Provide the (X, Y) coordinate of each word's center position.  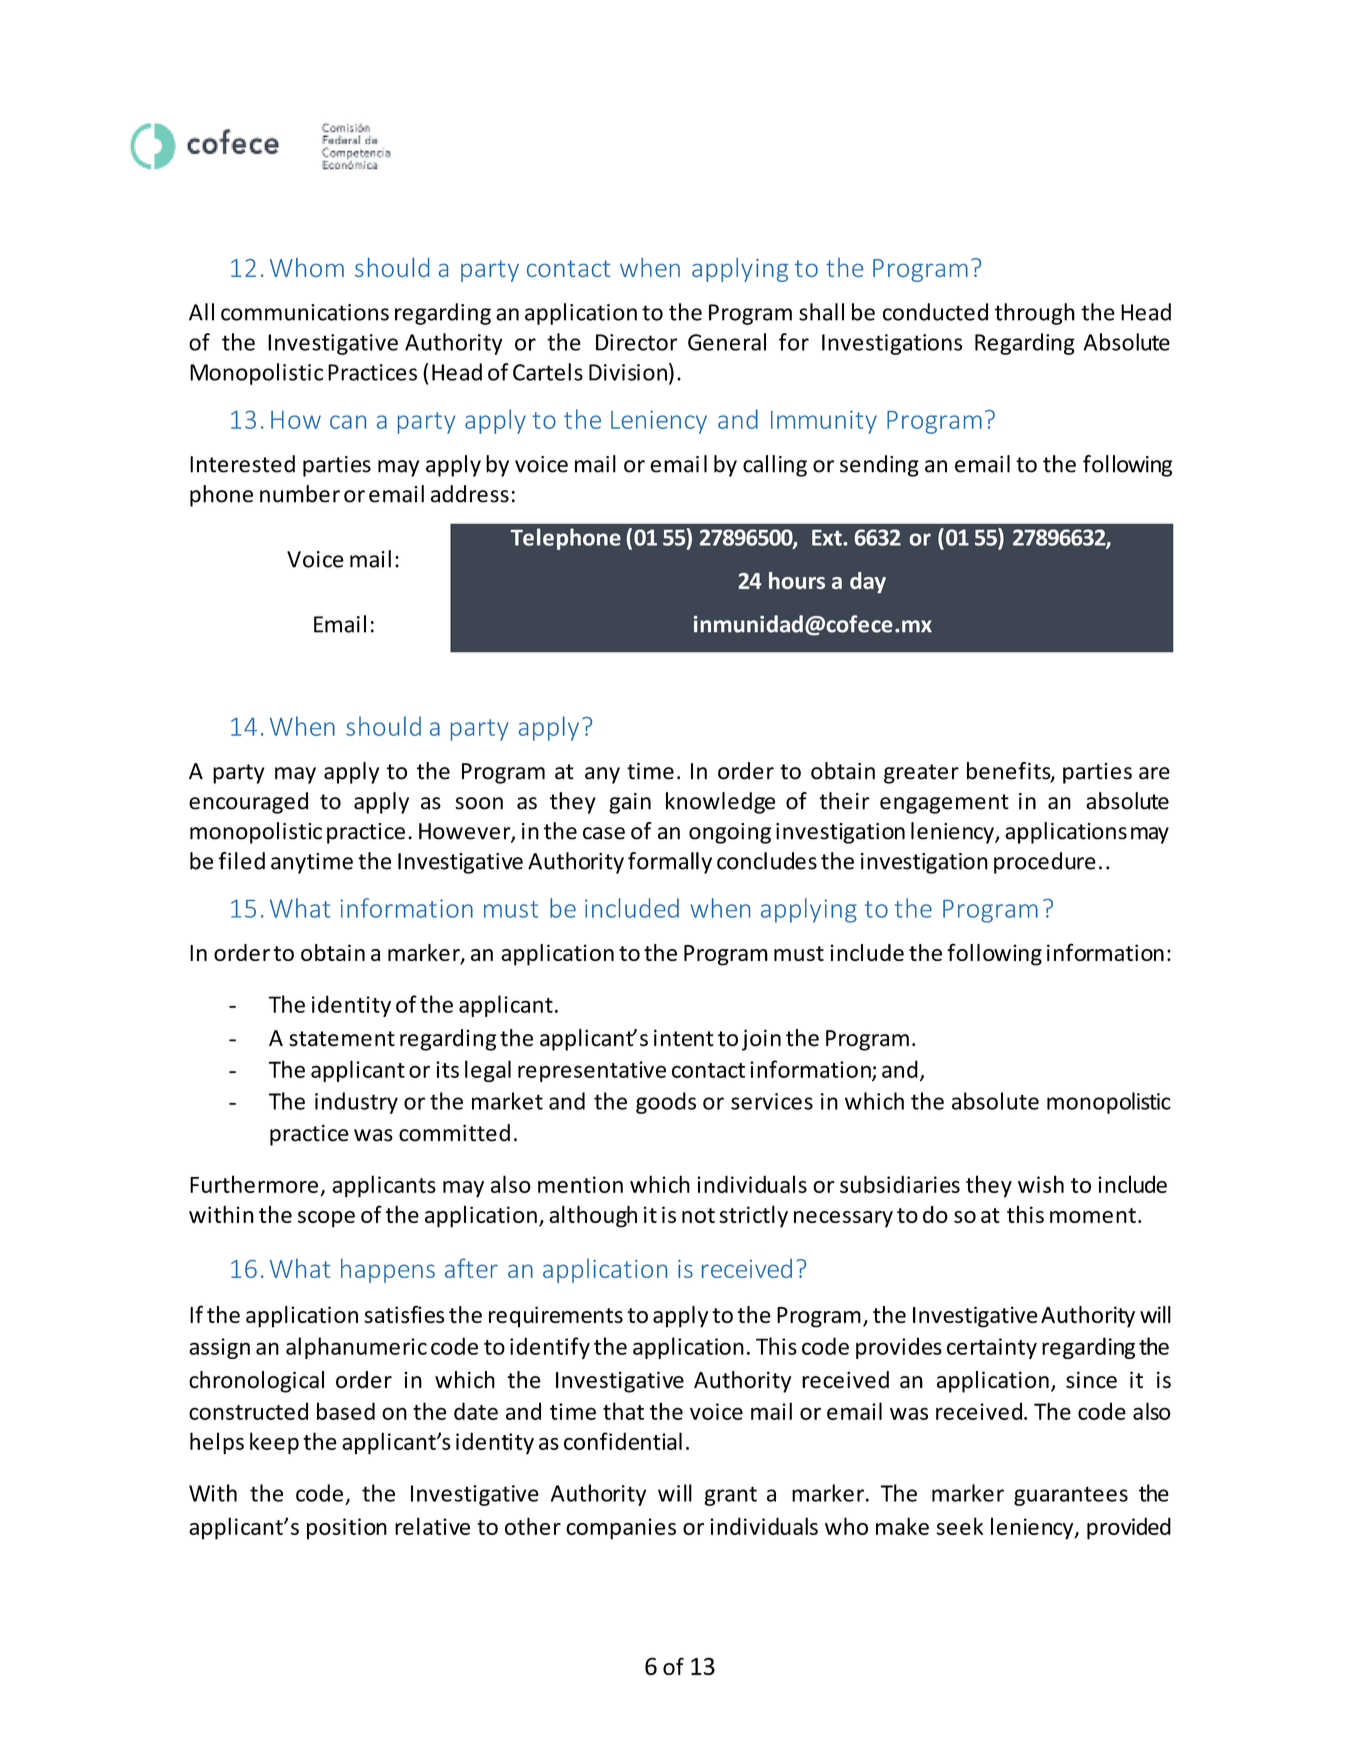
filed (242, 861)
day (868, 582)
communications (305, 312)
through (1035, 314)
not (698, 1215)
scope (326, 1219)
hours (797, 580)
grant (730, 1496)
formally (670, 863)
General (727, 342)
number (300, 494)
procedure (1045, 863)
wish (1041, 1184)
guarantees (1071, 1496)
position (347, 1529)
